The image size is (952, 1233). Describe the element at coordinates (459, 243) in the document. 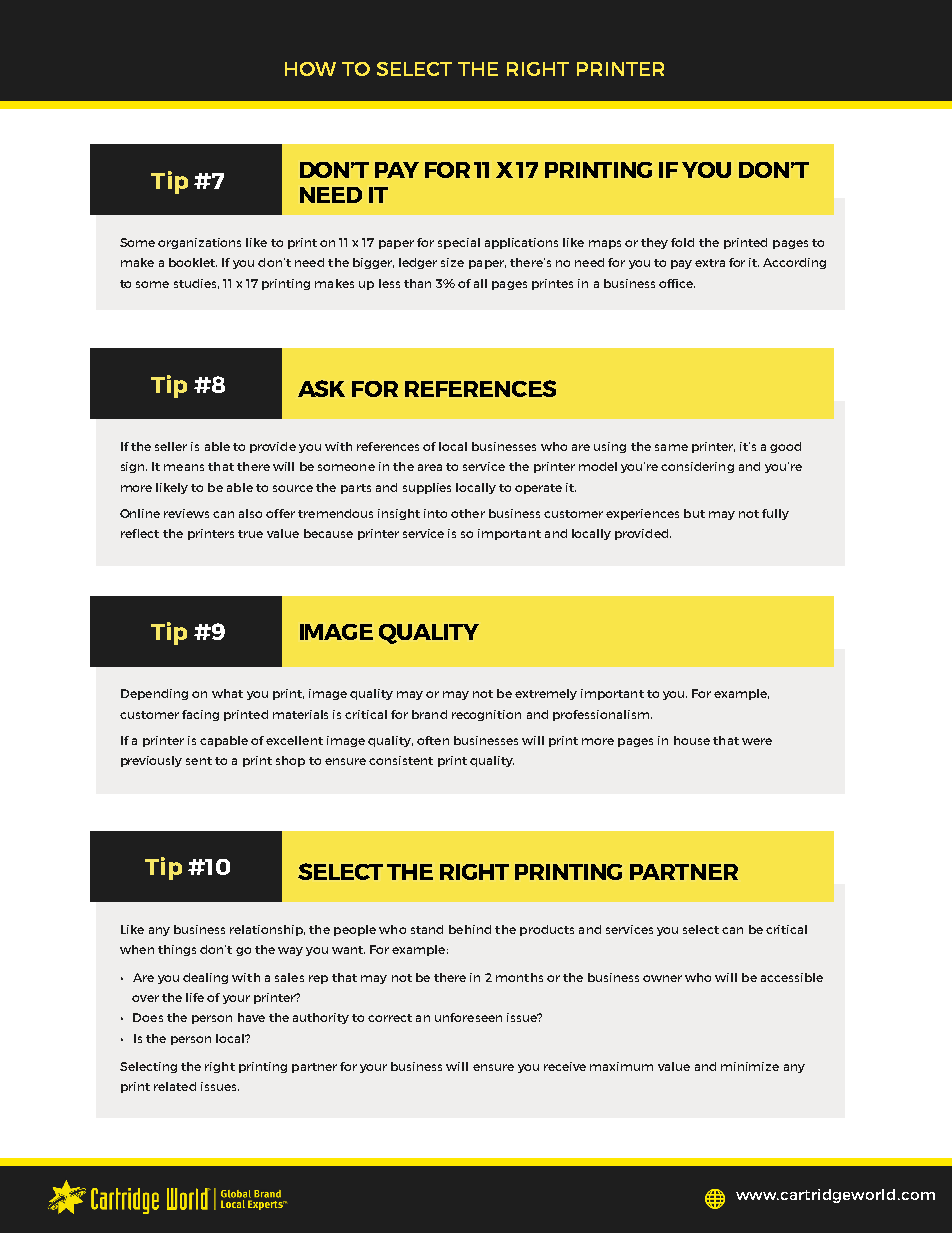

I see `special` at that location.
